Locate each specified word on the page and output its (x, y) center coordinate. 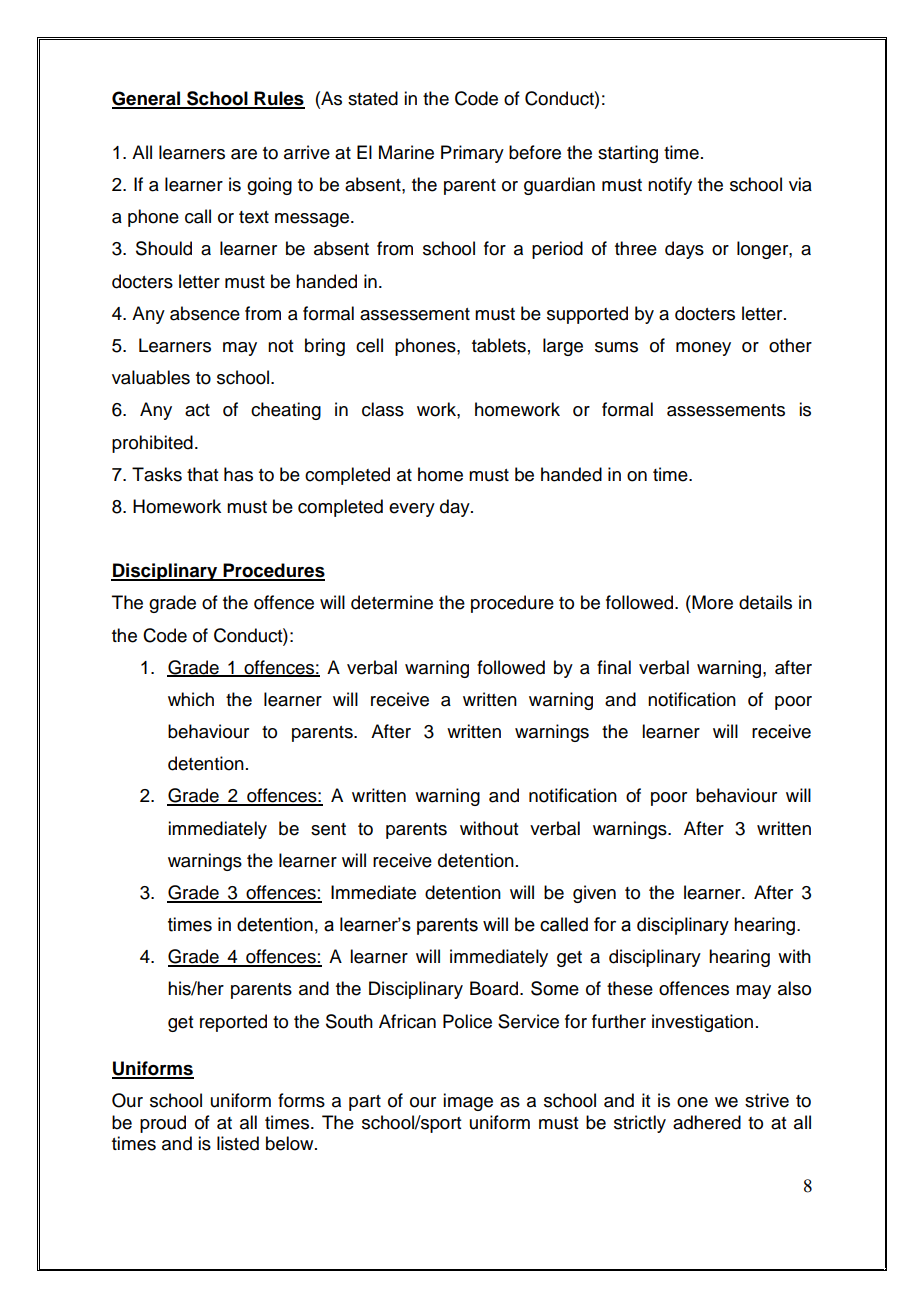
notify (670, 186)
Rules (279, 99)
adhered (707, 1122)
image (468, 1102)
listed (238, 1143)
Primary (472, 154)
